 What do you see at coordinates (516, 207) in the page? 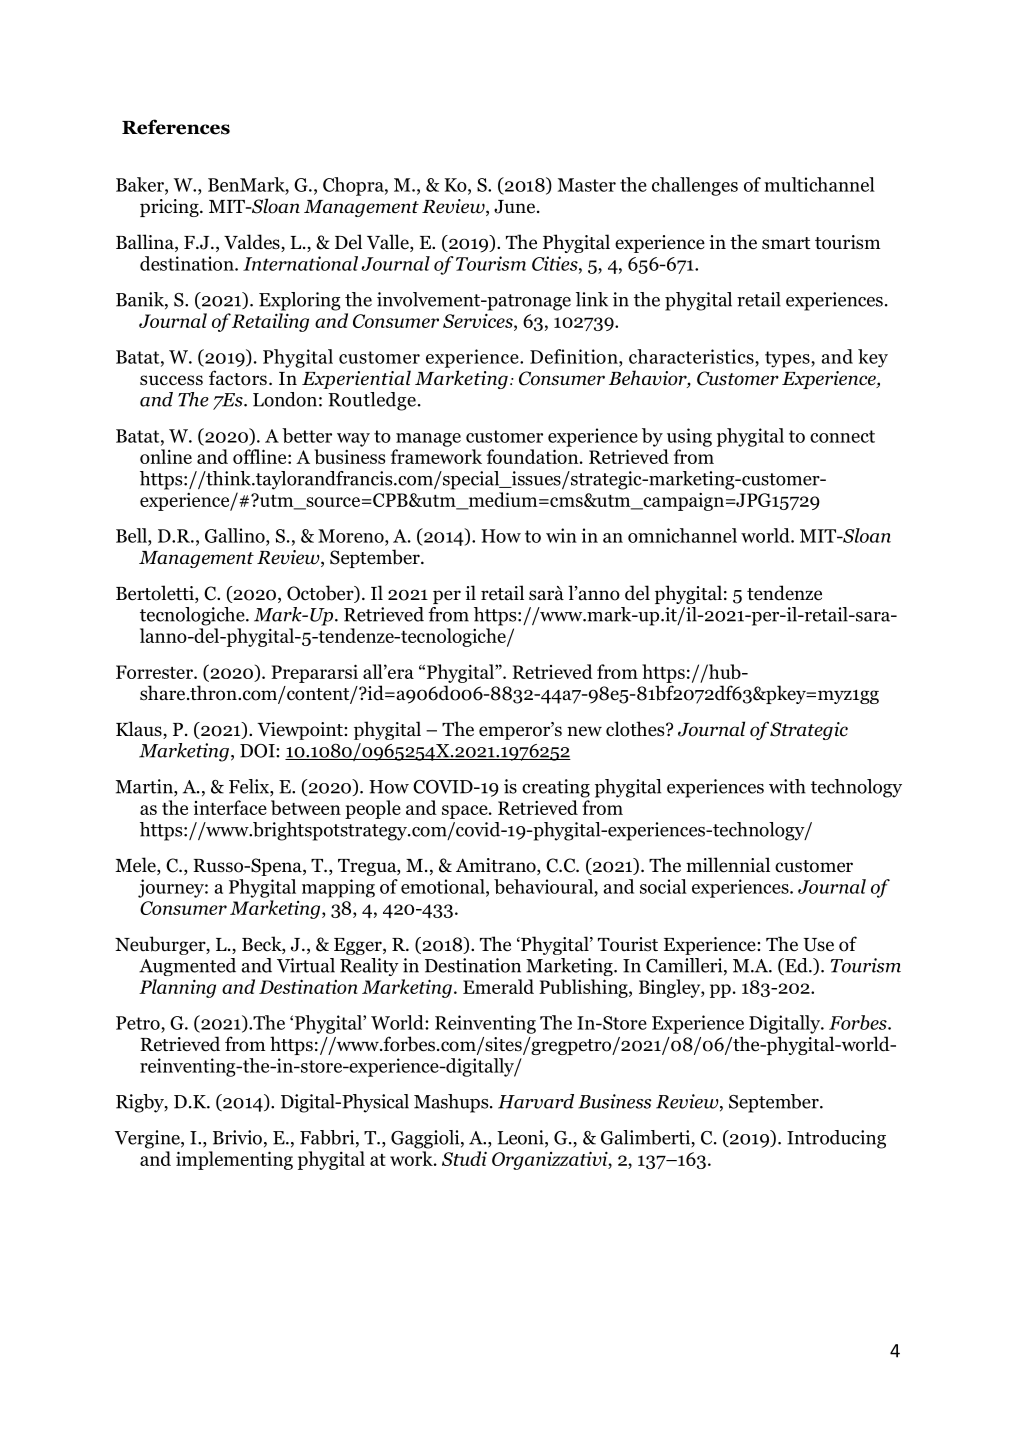
I see `June` at bounding box center [516, 207].
